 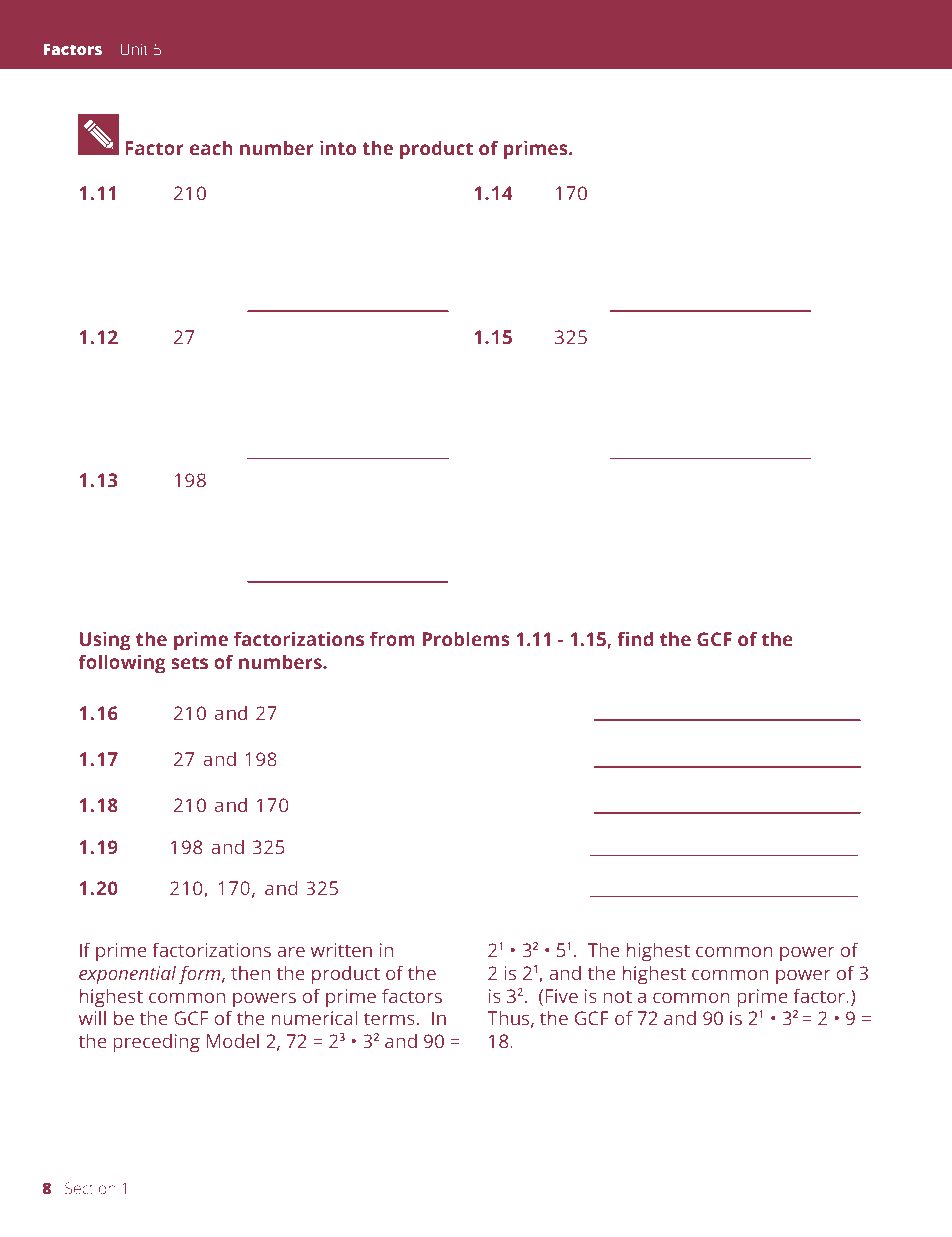 What do you see at coordinates (466, 639) in the document?
I see `Problems` at bounding box center [466, 639].
